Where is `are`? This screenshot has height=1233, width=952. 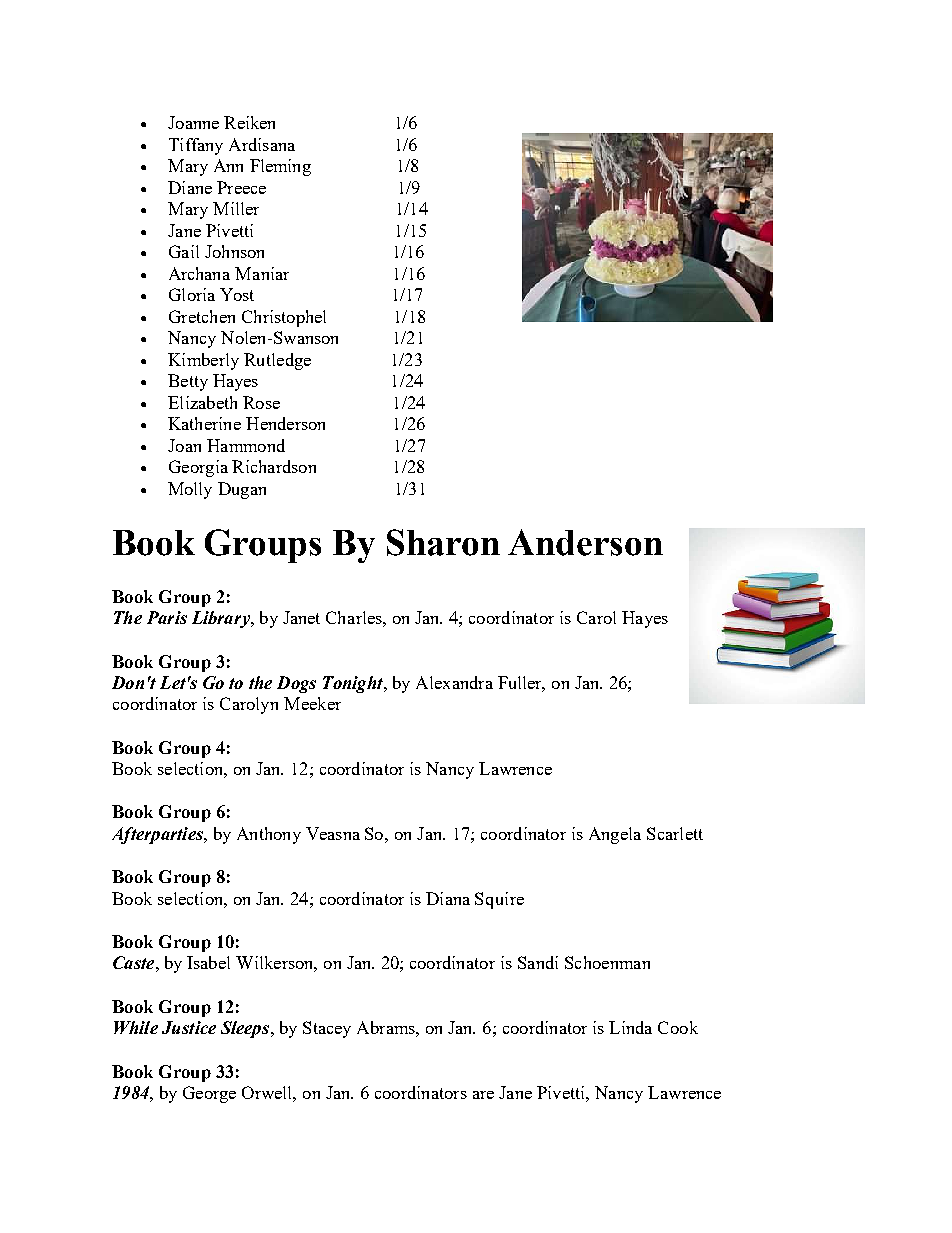 are is located at coordinates (483, 1095).
